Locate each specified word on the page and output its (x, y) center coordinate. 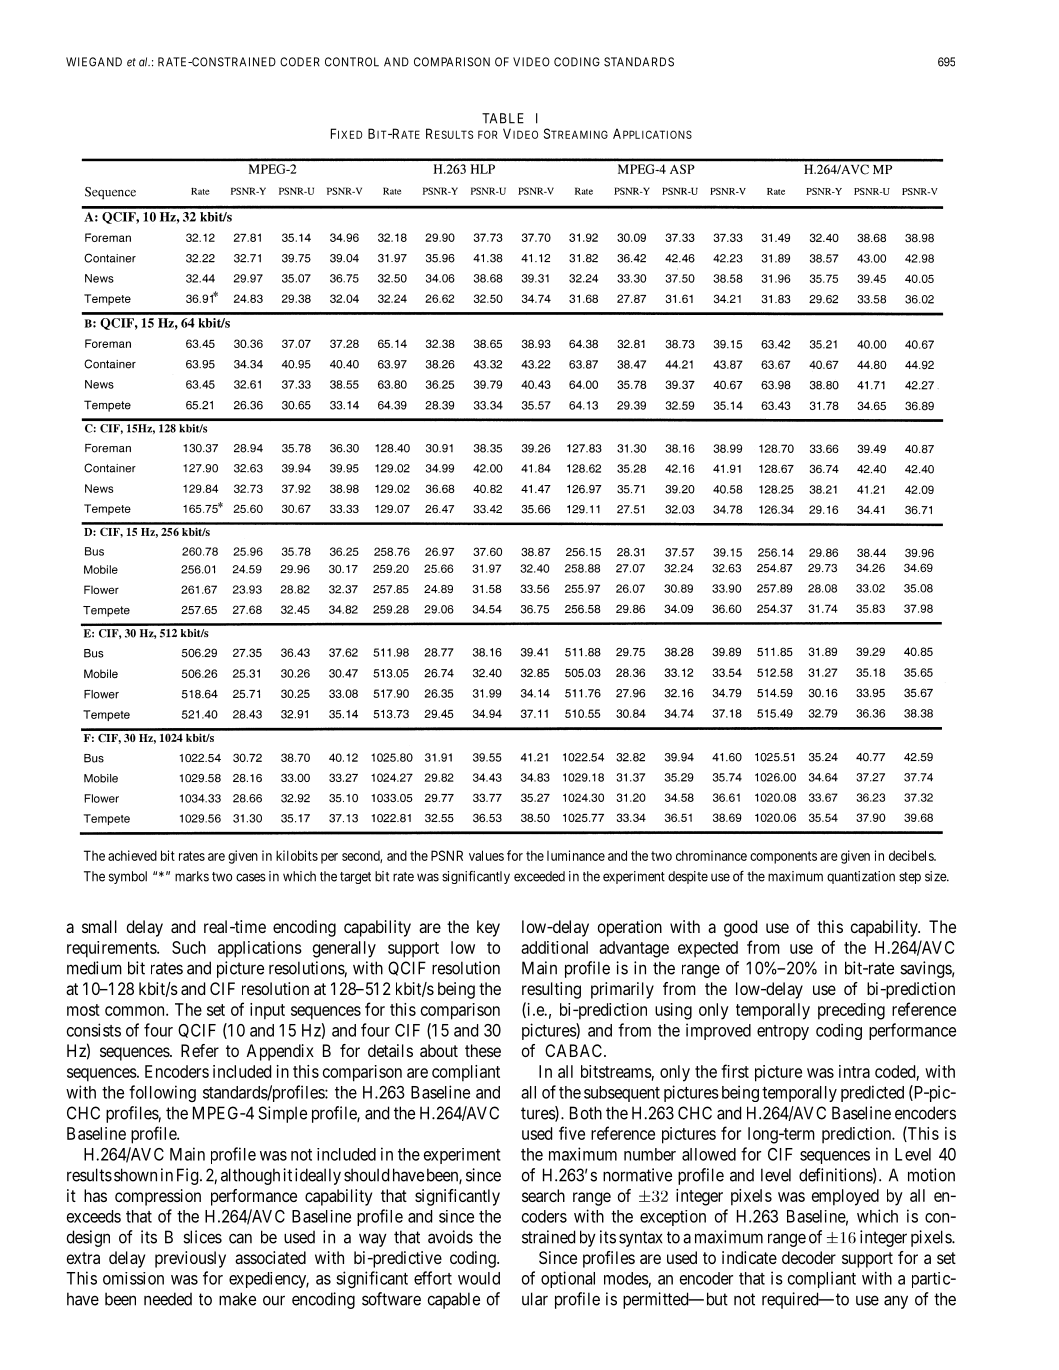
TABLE (503, 118)
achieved (132, 855)
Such (189, 947)
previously (190, 1259)
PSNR (447, 855)
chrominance (711, 855)
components (783, 857)
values (486, 855)
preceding (851, 1011)
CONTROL (352, 62)
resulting (551, 990)
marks (192, 876)
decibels (912, 855)
